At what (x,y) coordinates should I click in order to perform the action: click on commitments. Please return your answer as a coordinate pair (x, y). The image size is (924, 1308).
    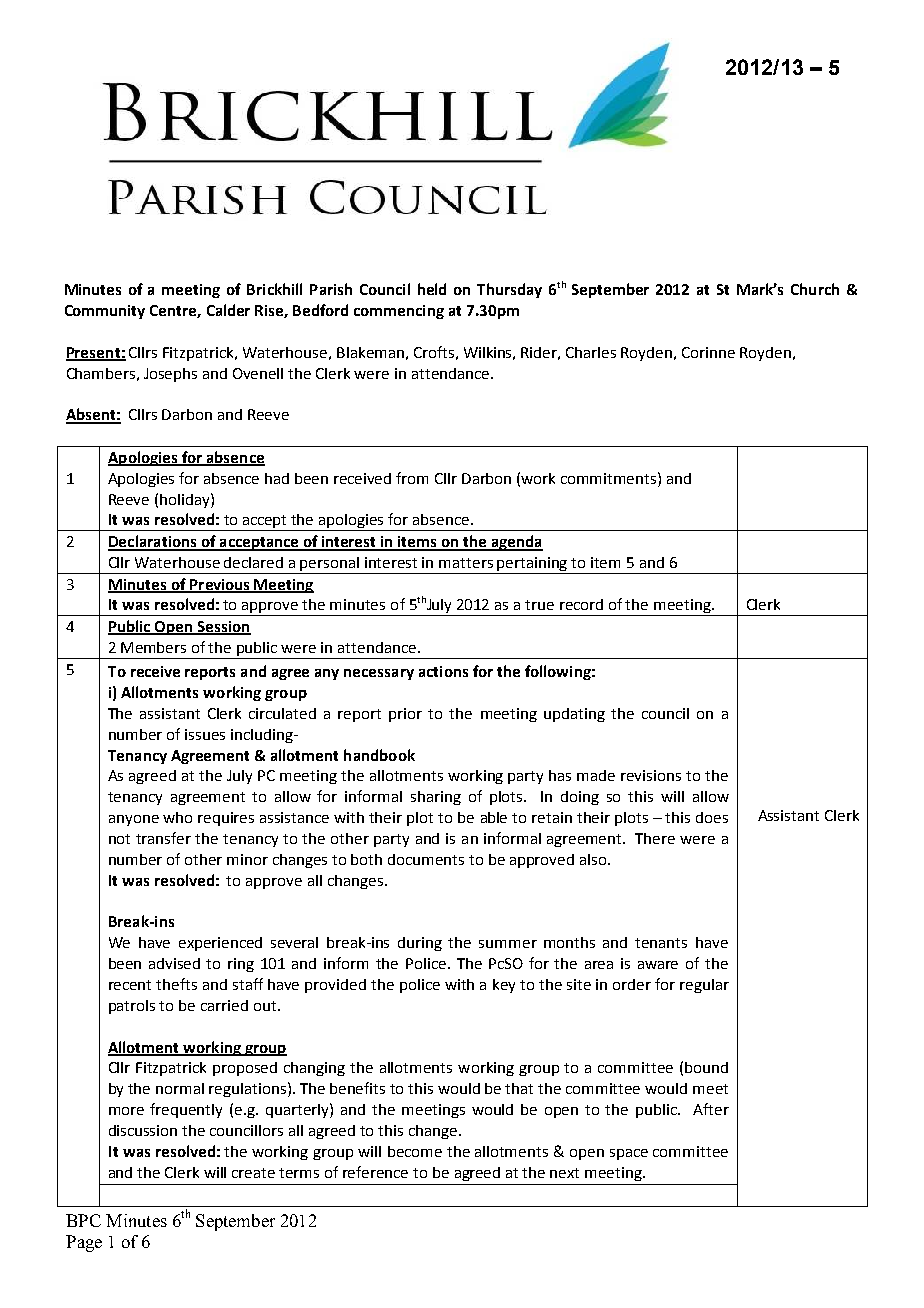
    Looking at the image, I should click on (610, 478).
